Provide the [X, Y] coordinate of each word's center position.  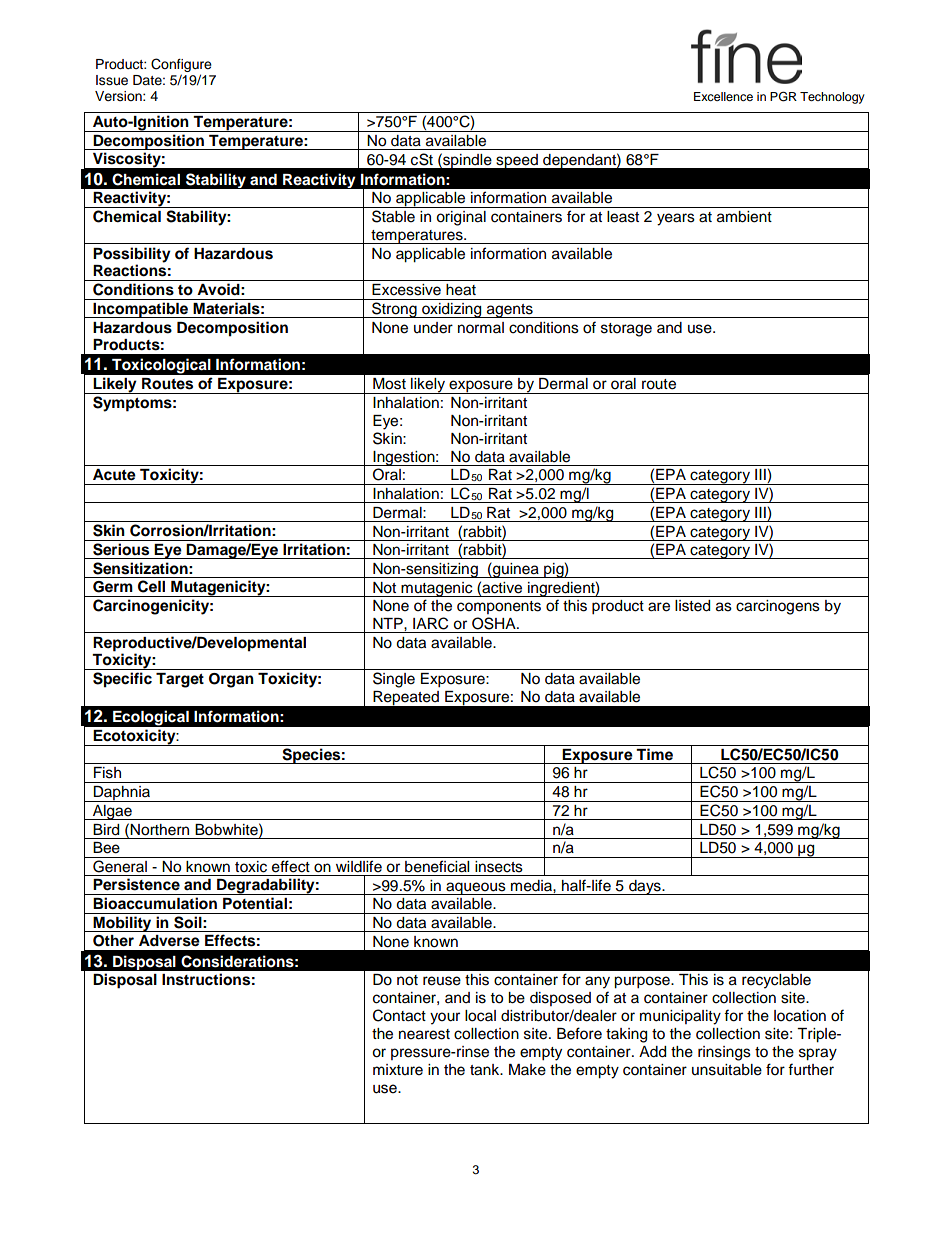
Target [180, 680]
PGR [783, 96]
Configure [181, 66]
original [461, 218]
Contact [399, 1015]
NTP [389, 623]
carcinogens [778, 607]
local [480, 1016]
